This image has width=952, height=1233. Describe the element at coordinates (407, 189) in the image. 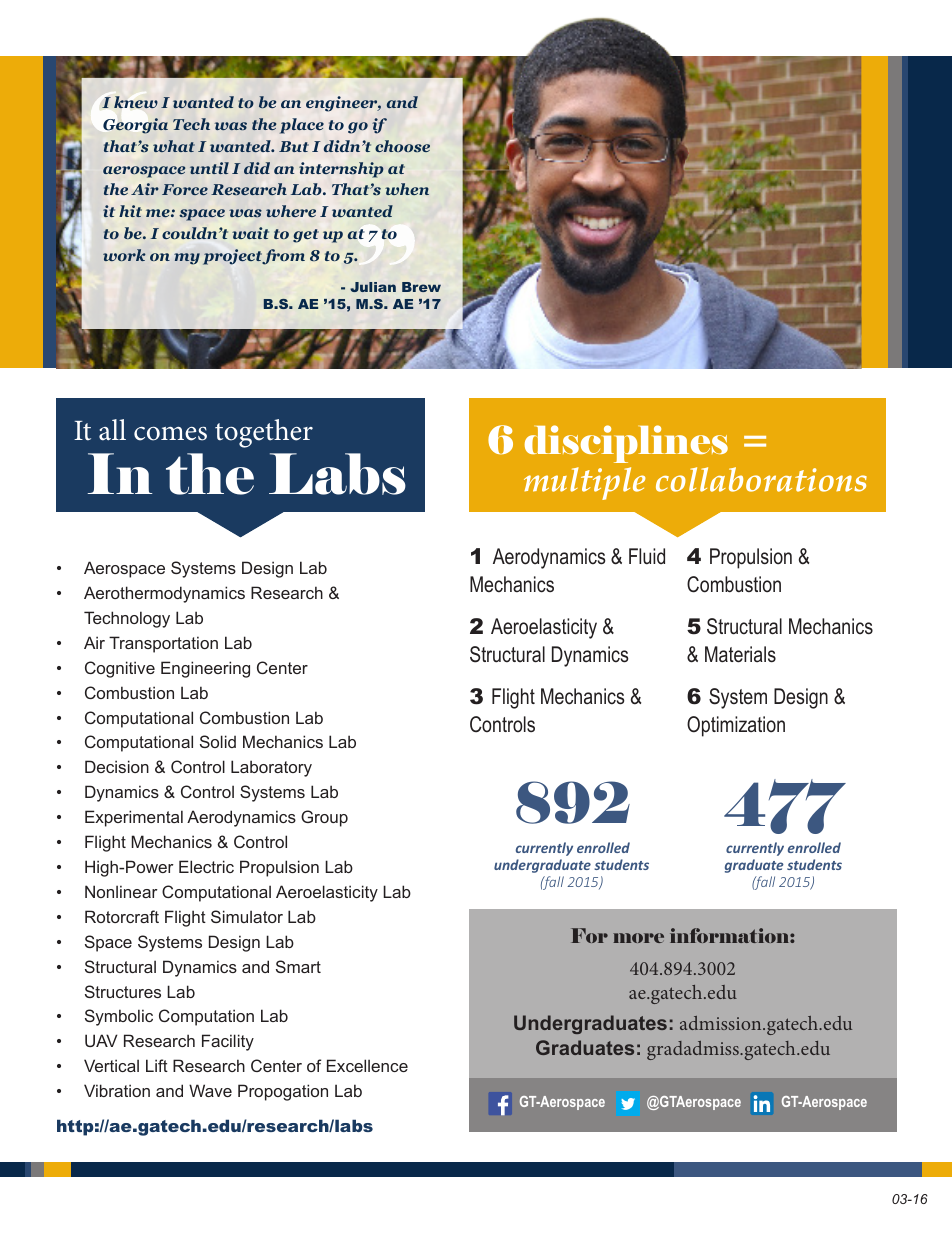

I see `when` at that location.
